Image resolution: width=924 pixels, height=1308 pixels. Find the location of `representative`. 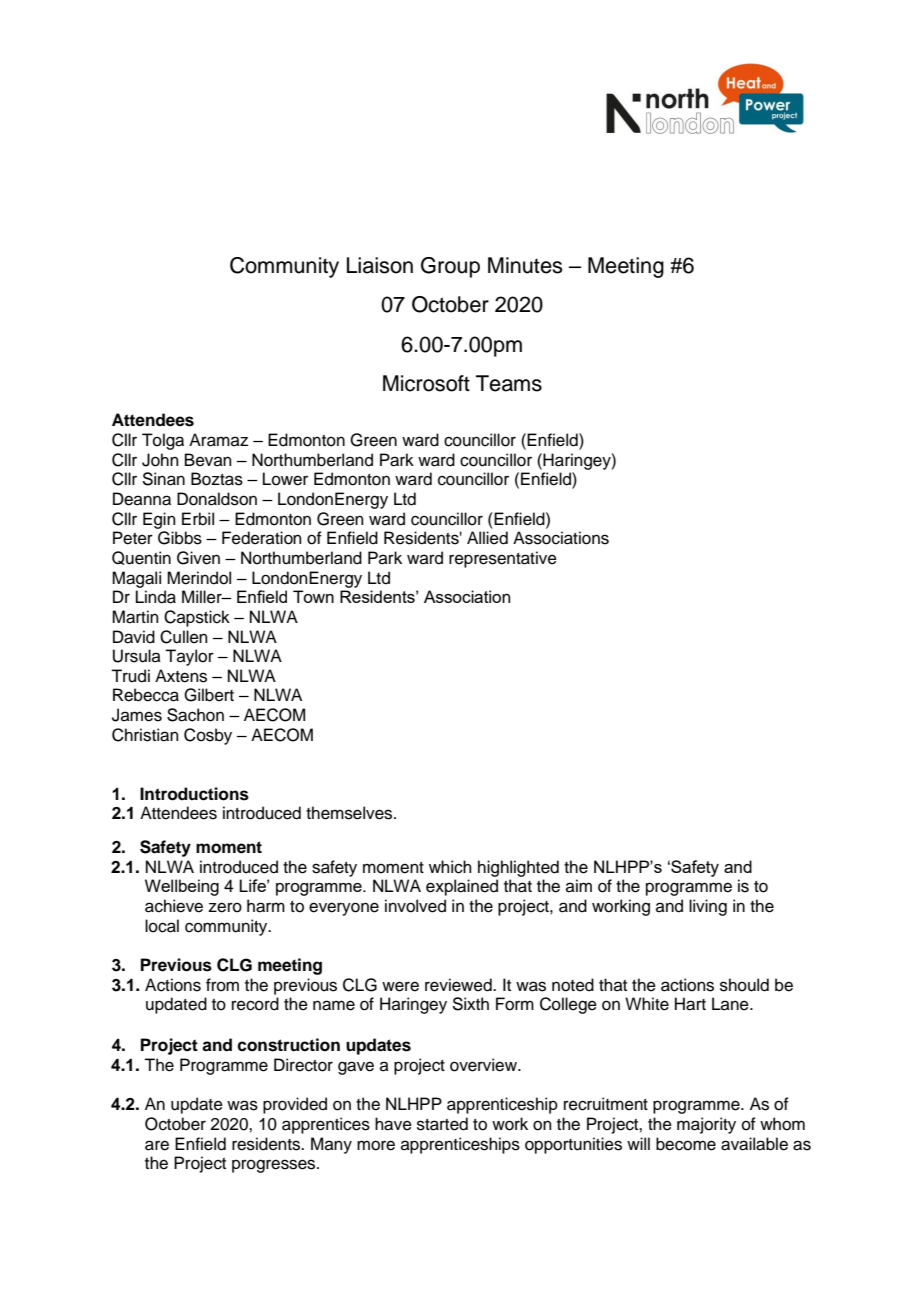

representative is located at coordinates (503, 559).
